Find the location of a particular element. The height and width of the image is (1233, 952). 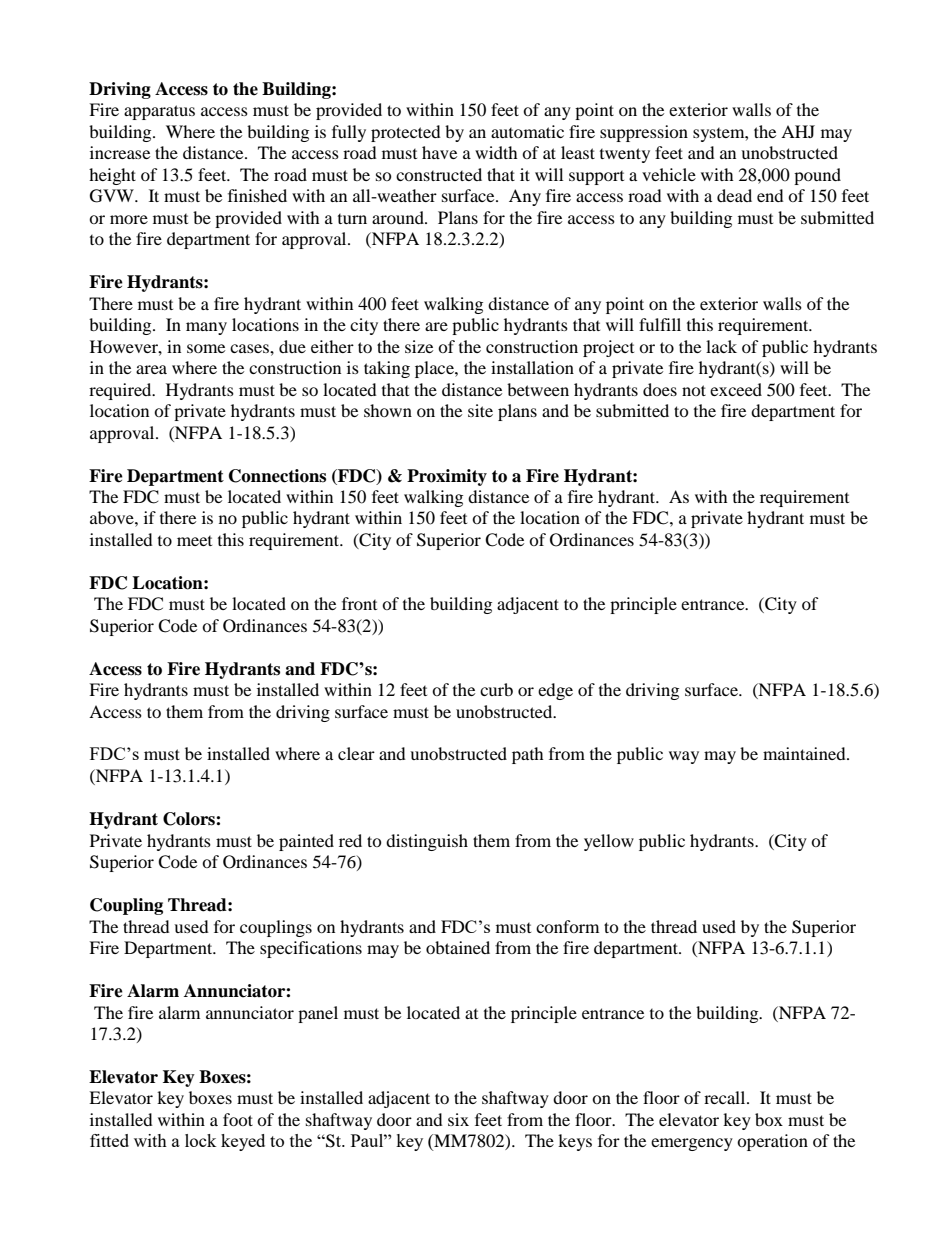

maintained is located at coordinates (805, 753).
